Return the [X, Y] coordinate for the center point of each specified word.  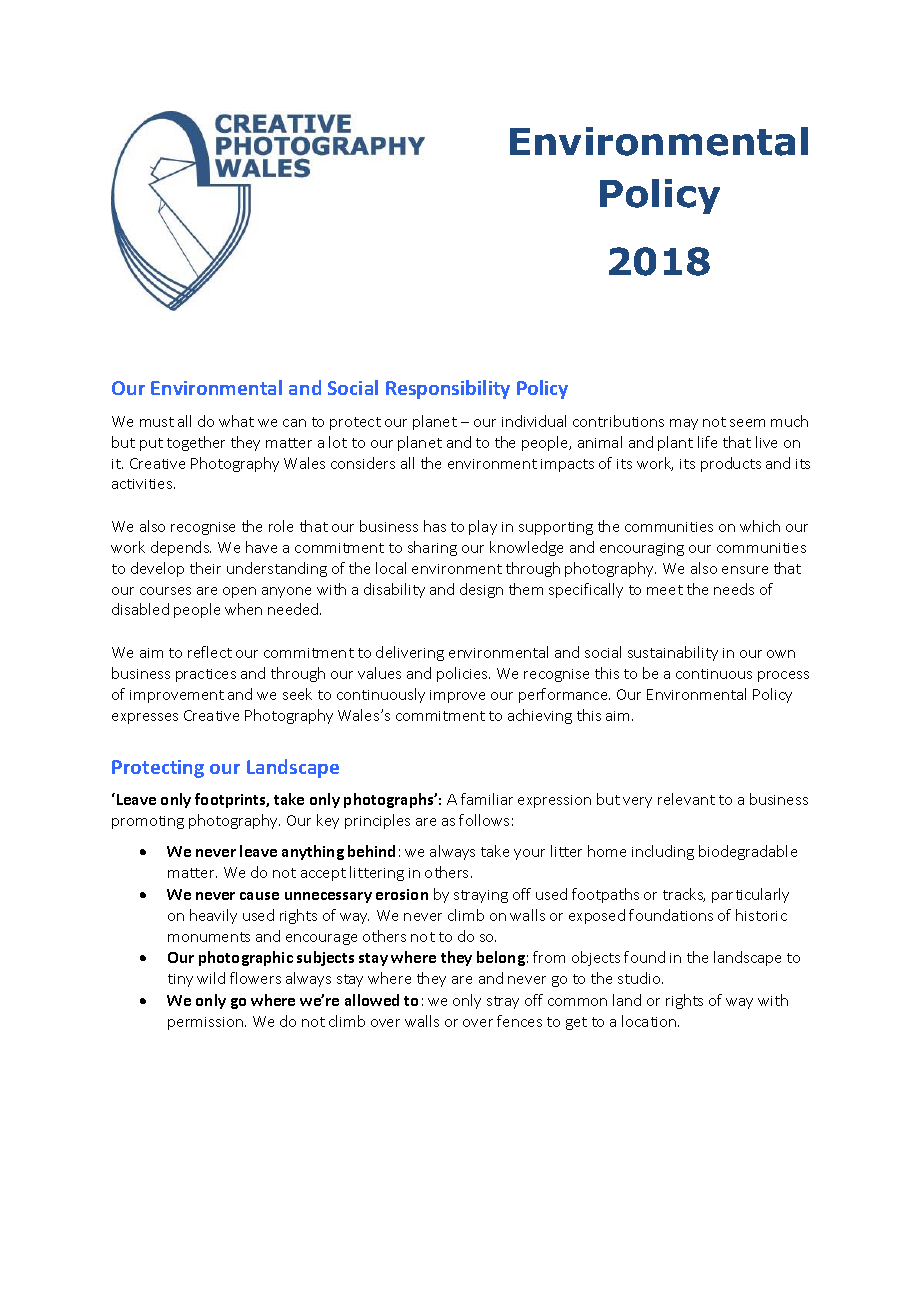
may [684, 424]
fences [519, 1021]
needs [734, 589]
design [481, 590]
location [650, 1021]
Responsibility [448, 389]
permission [205, 1023]
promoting [148, 822]
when [243, 609]
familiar [487, 799]
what [236, 421]
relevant [686, 799]
